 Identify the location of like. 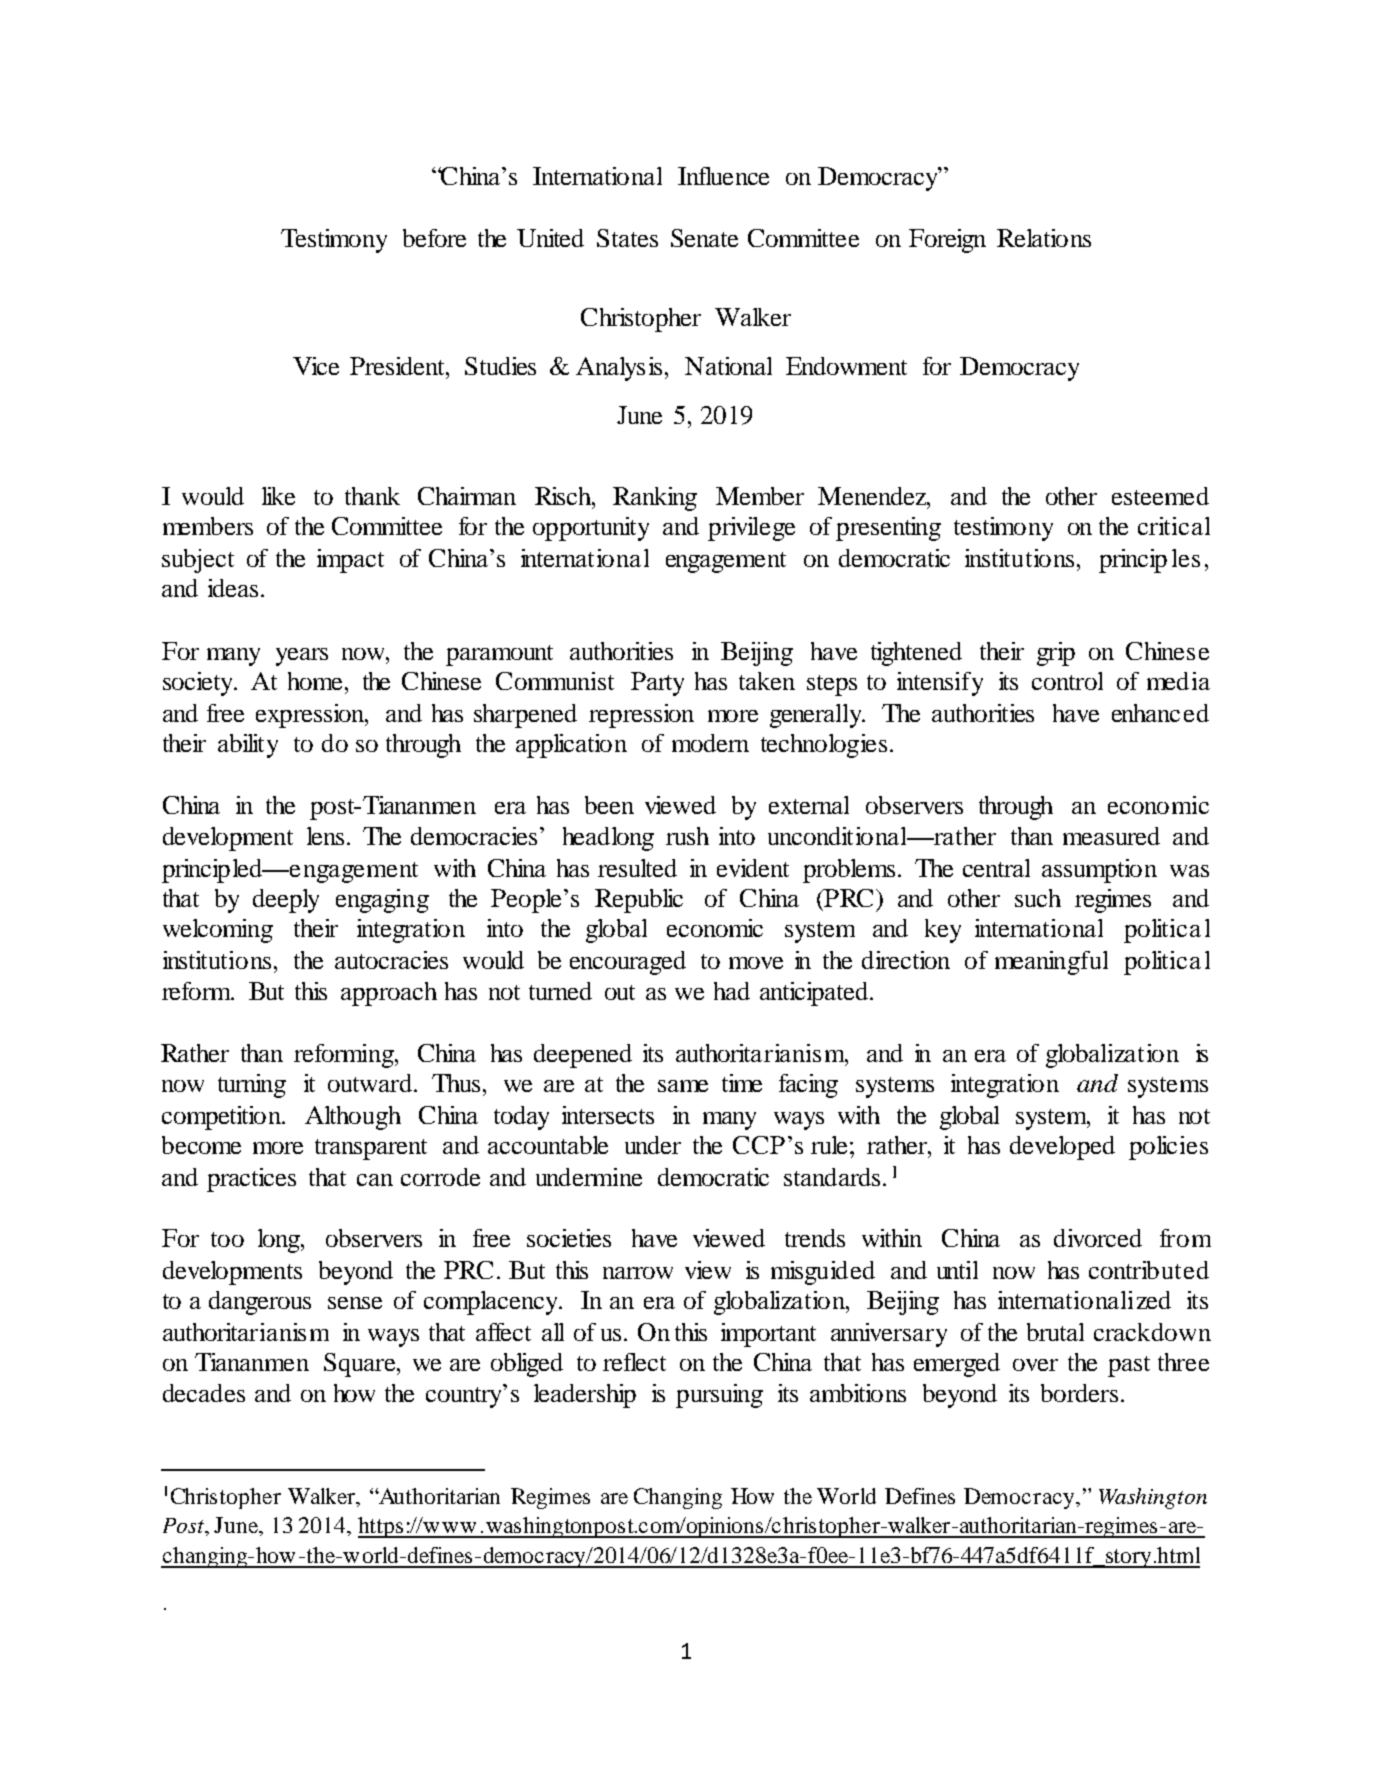
(278, 496).
